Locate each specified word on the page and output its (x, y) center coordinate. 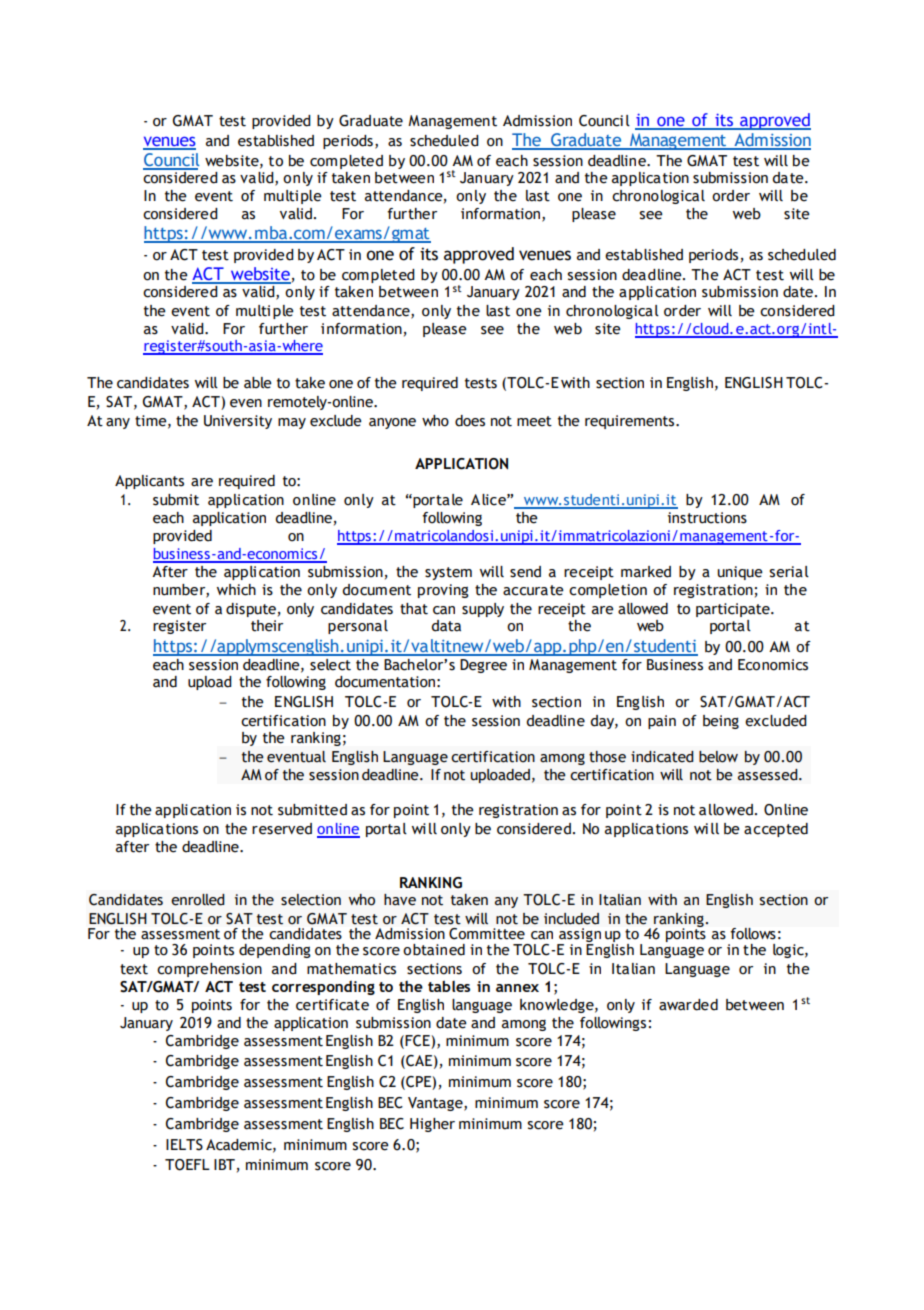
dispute (251, 610)
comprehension (209, 970)
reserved (282, 829)
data (446, 626)
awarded (688, 1005)
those (607, 757)
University (238, 422)
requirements (629, 422)
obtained (434, 950)
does (470, 421)
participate (734, 610)
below (718, 757)
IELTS (184, 1145)
